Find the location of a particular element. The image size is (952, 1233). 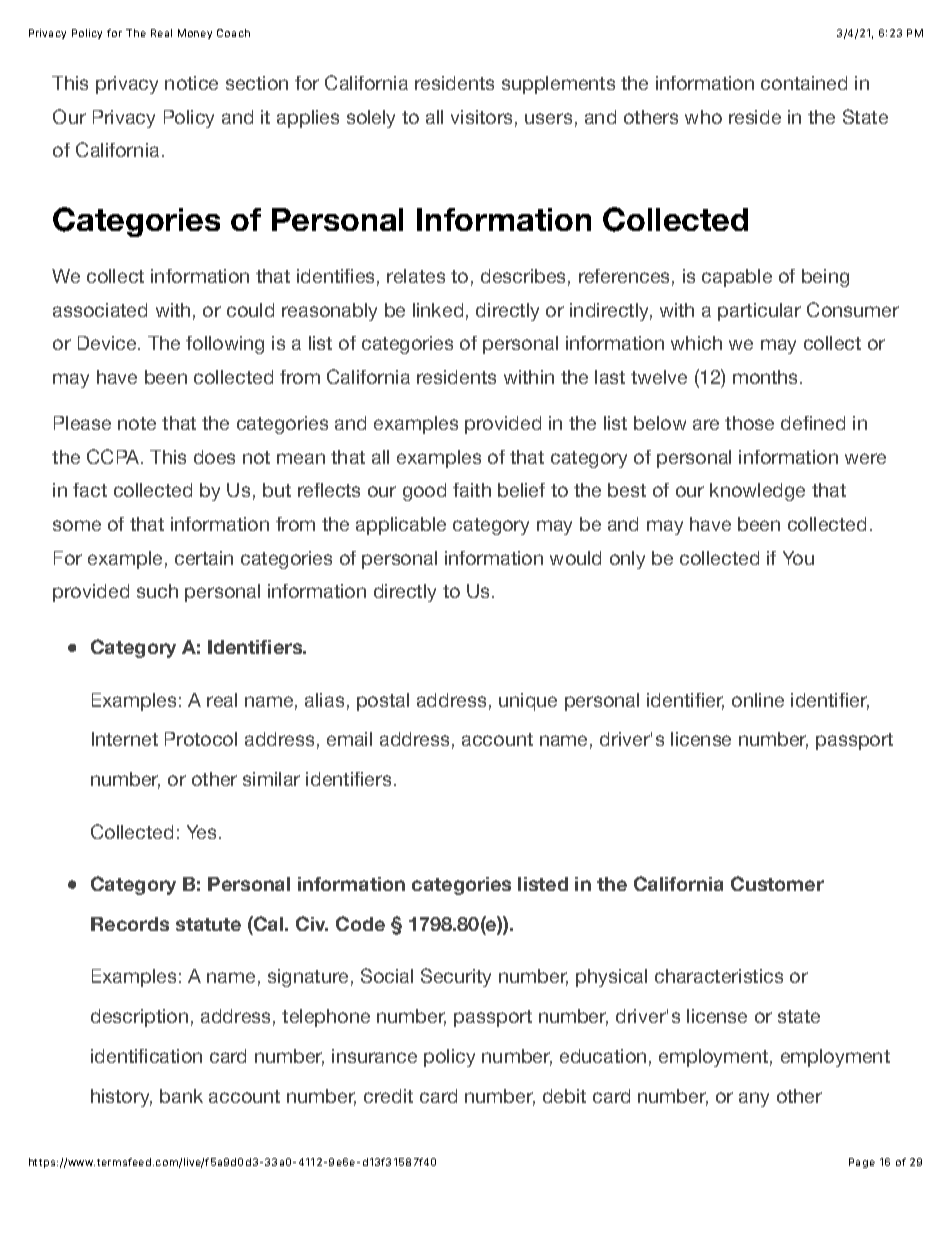

does is located at coordinates (214, 457).
